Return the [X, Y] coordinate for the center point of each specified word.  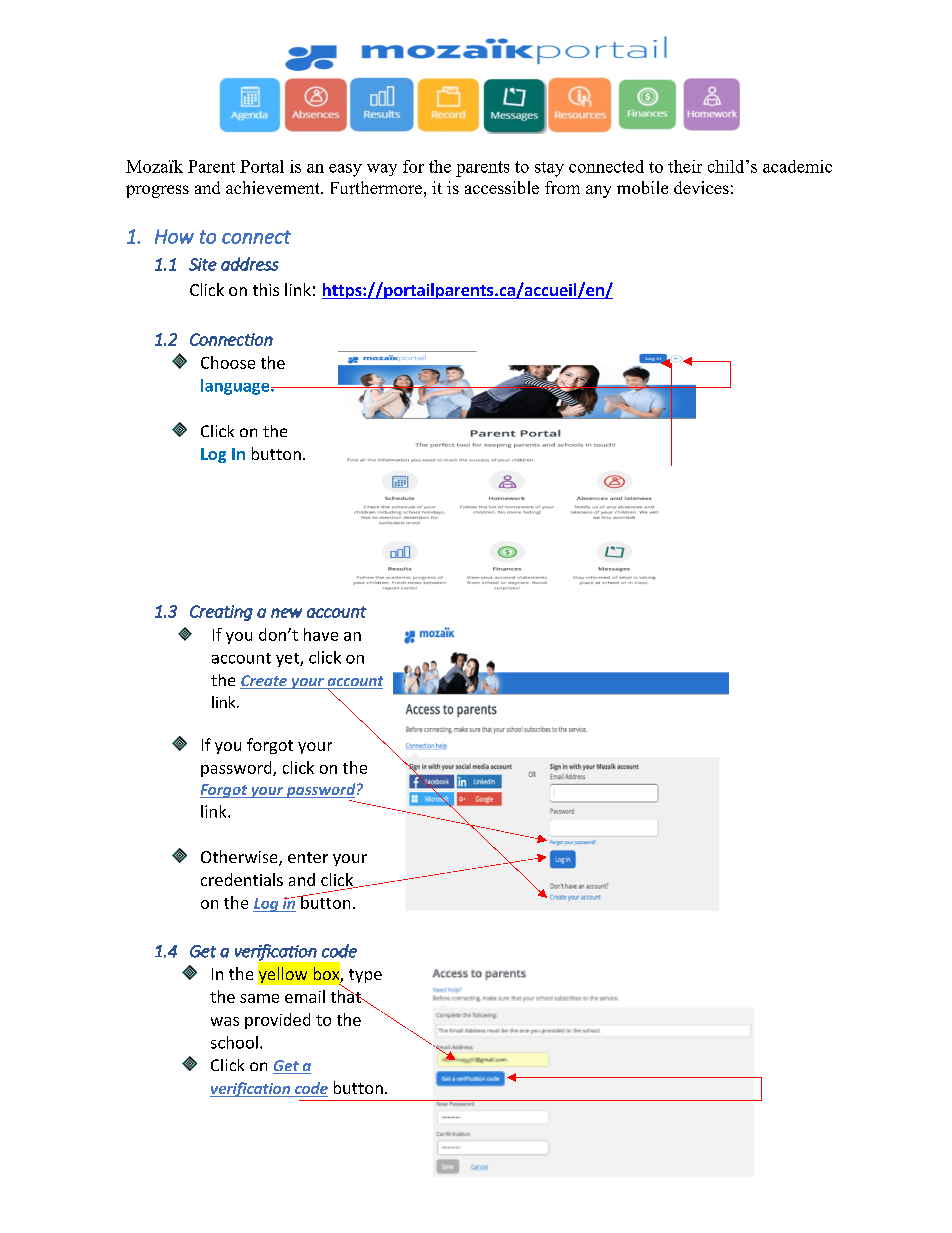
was [225, 1021]
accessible [502, 187]
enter [308, 857]
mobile [642, 187]
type [365, 976]
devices [701, 187]
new [286, 613]
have [321, 634]
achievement [274, 187]
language [236, 387]
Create [264, 682]
